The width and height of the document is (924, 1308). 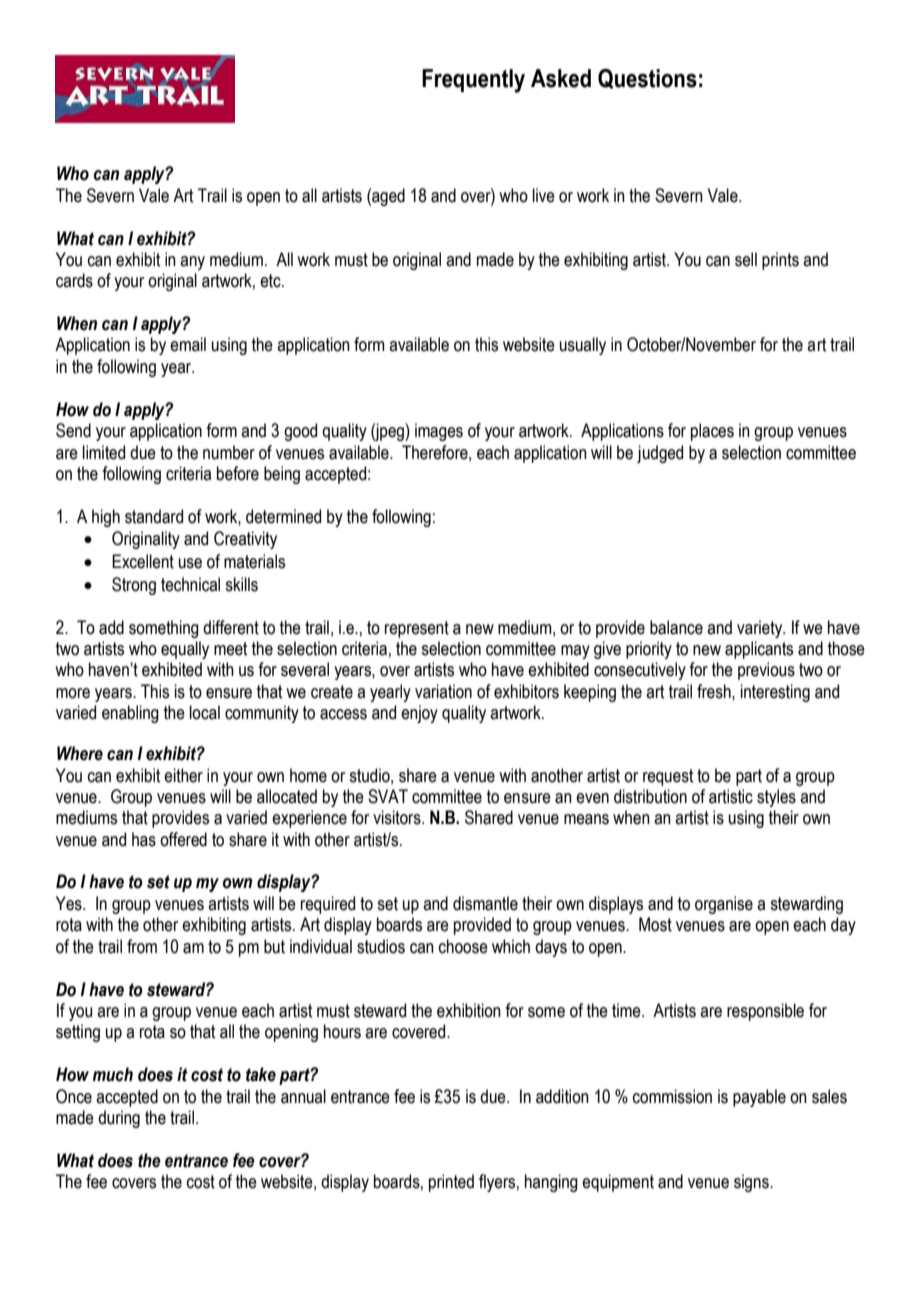 I want to click on during, so click(x=119, y=1119).
